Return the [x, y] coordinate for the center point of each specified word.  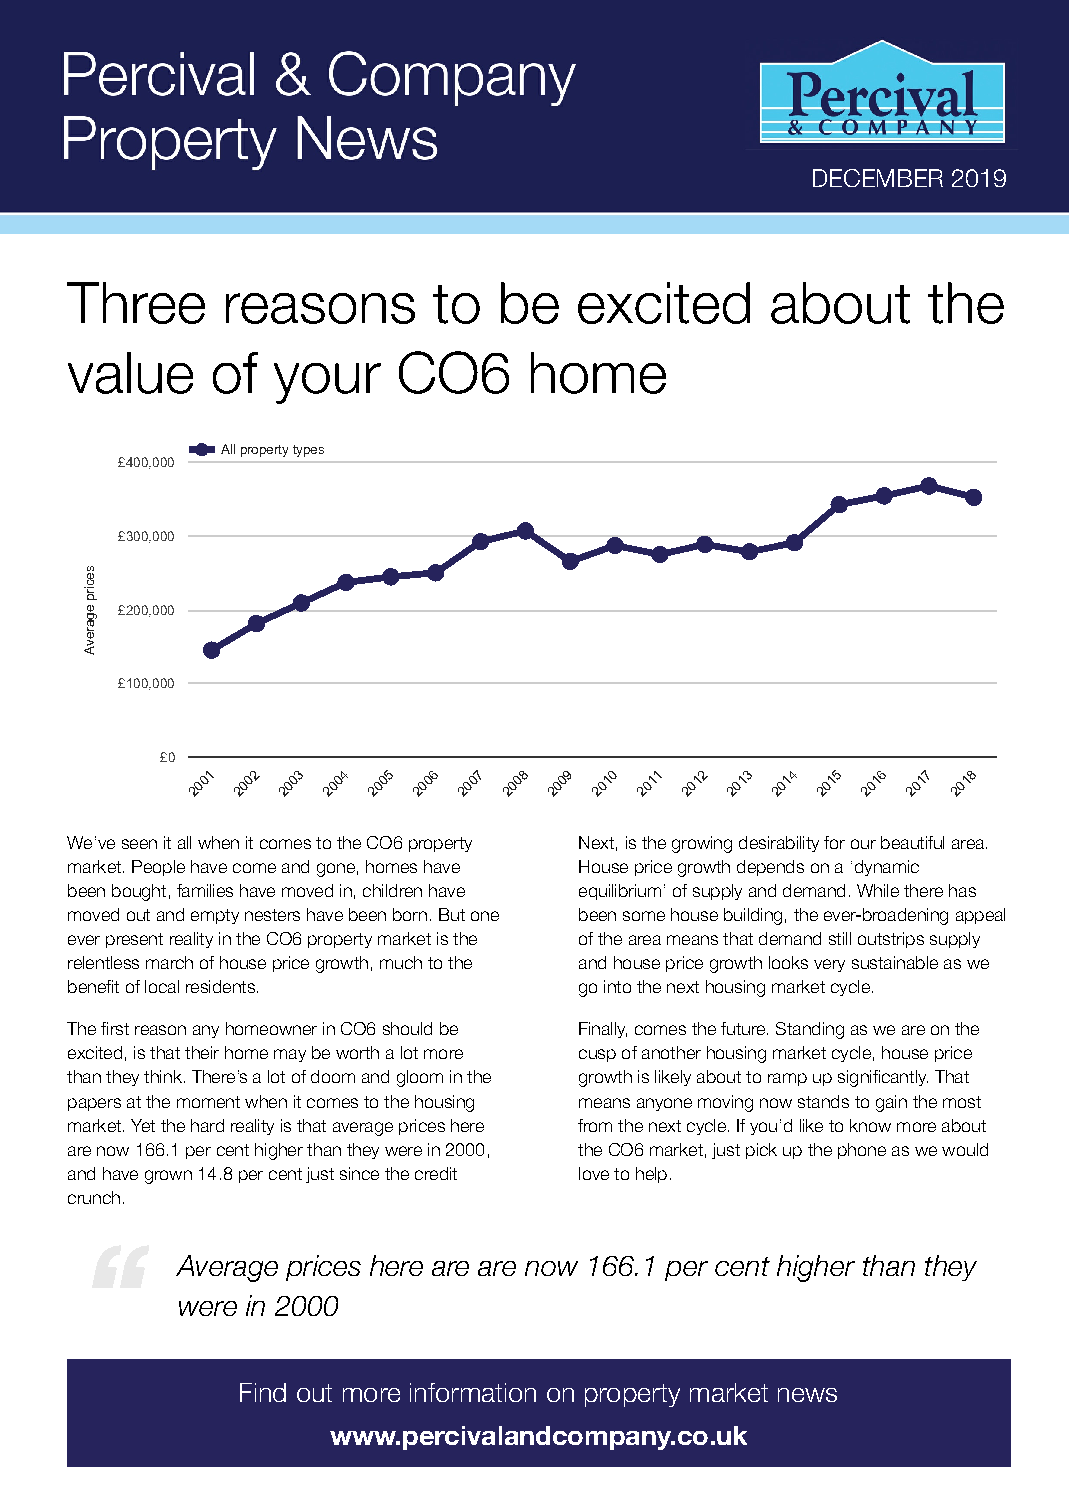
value [130, 373]
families [205, 890]
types [308, 451]
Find [263, 1392]
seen [139, 844]
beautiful [912, 842]
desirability [779, 844]
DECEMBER [878, 178]
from [595, 1125]
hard [207, 1125]
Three [136, 303]
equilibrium [620, 892]
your [327, 383]
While [878, 890]
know [870, 1125]
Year [594, 844]
